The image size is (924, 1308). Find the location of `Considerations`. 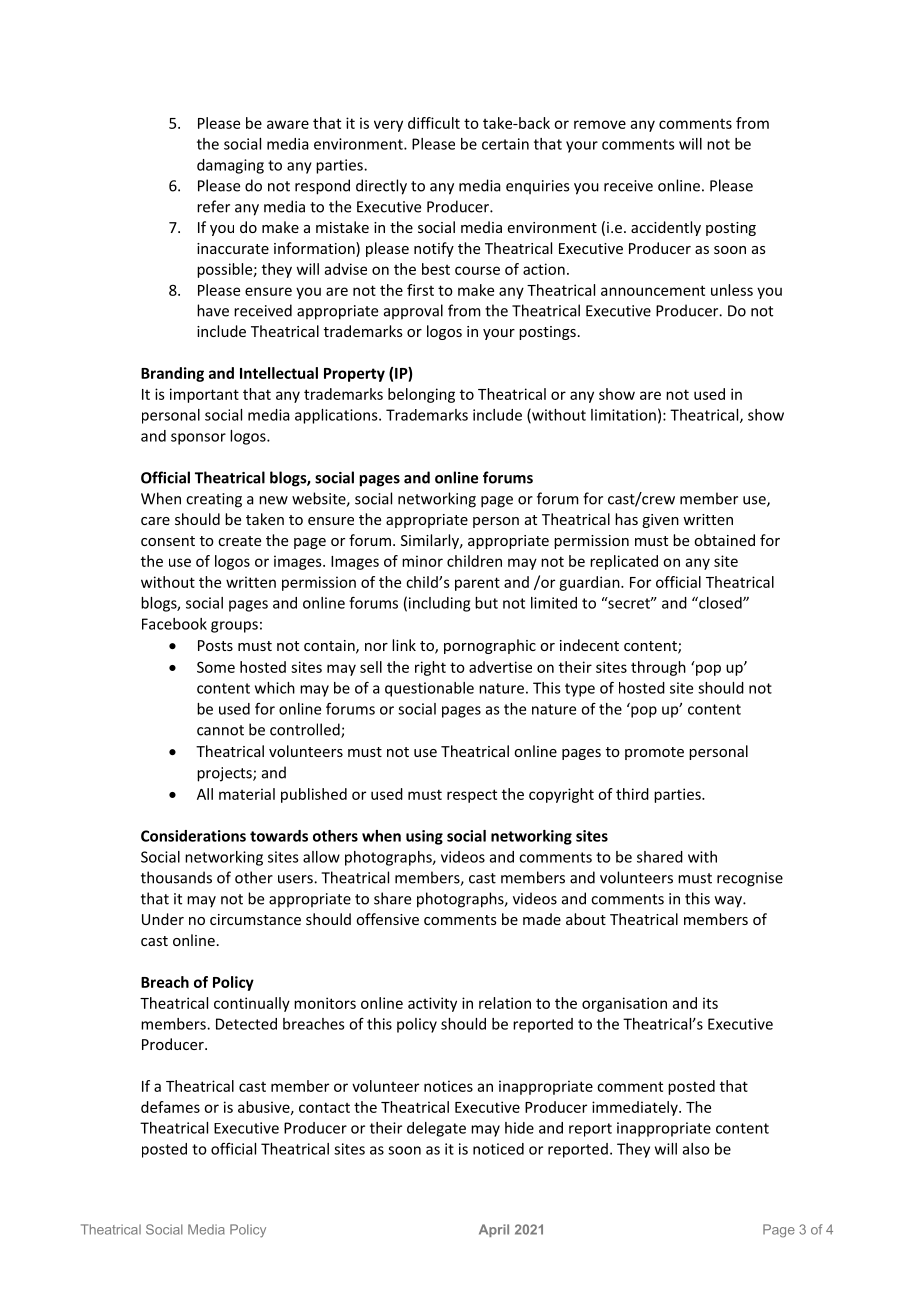

Considerations is located at coordinates (193, 836).
